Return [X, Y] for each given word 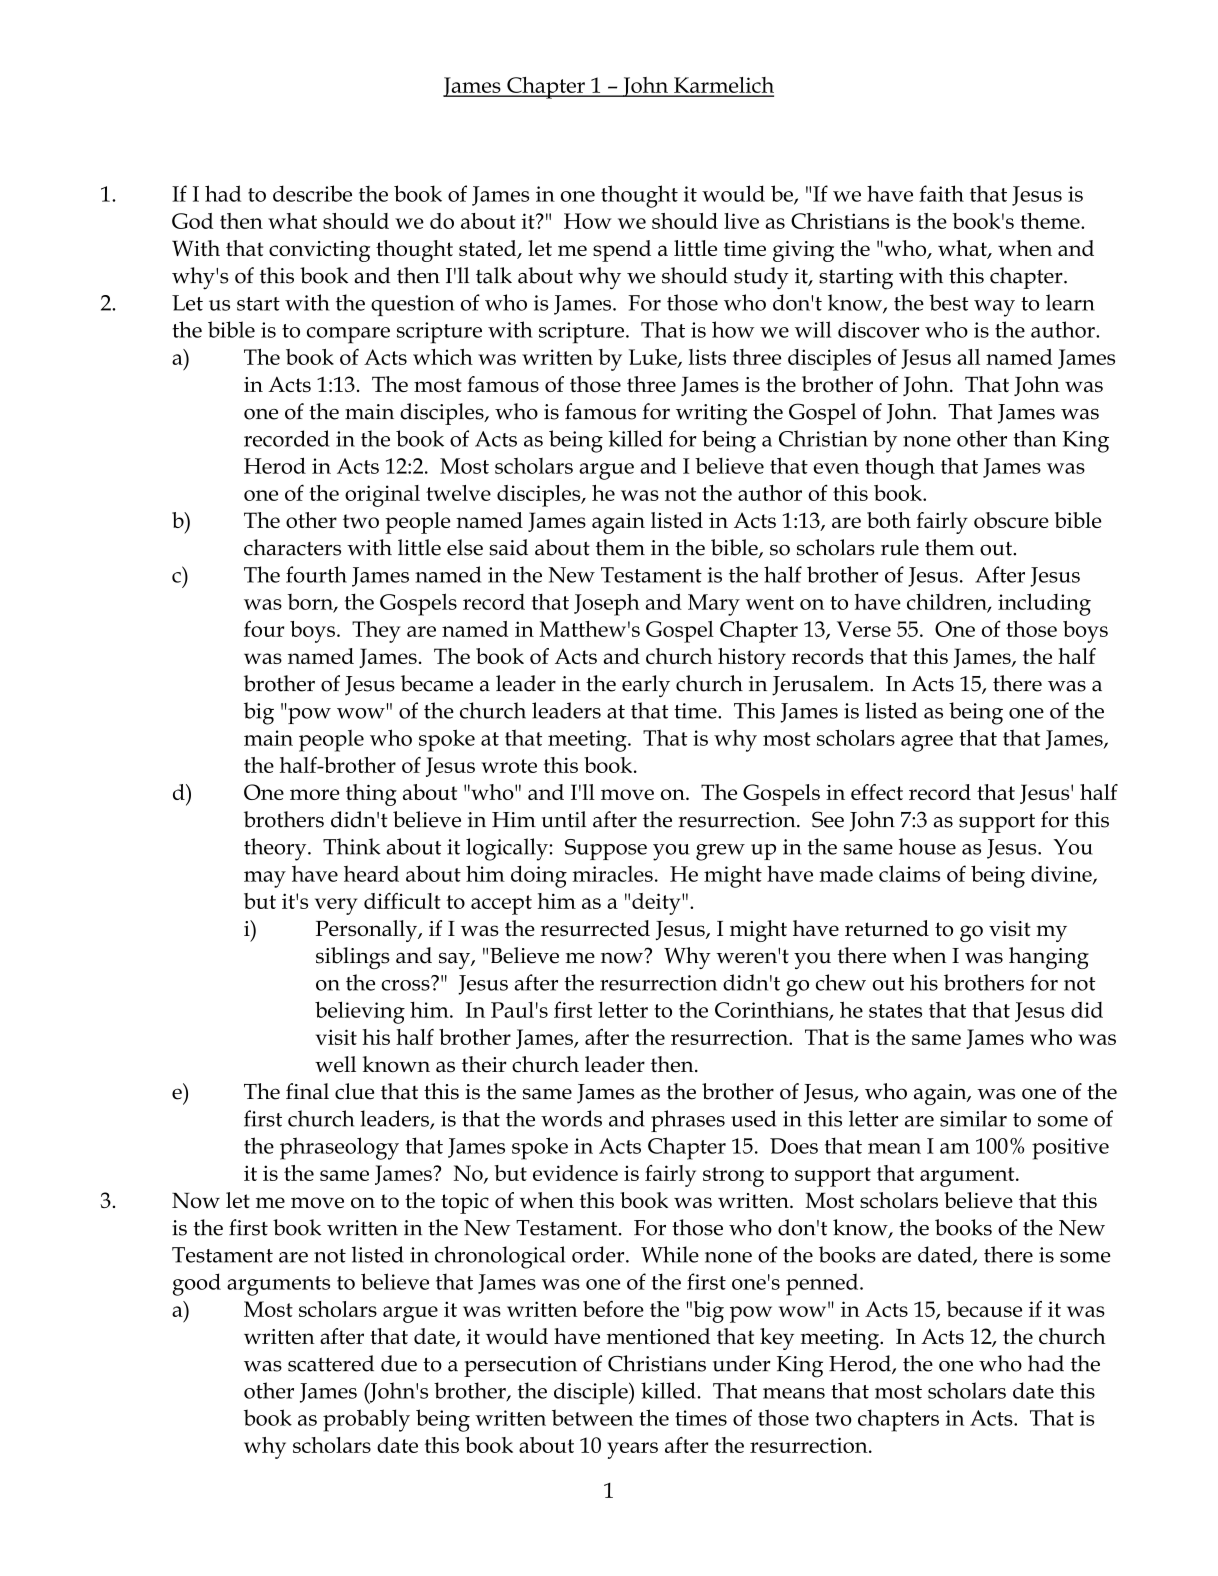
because [984, 1309]
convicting [319, 251]
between [592, 1417]
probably [366, 1420]
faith [941, 193]
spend [622, 251]
